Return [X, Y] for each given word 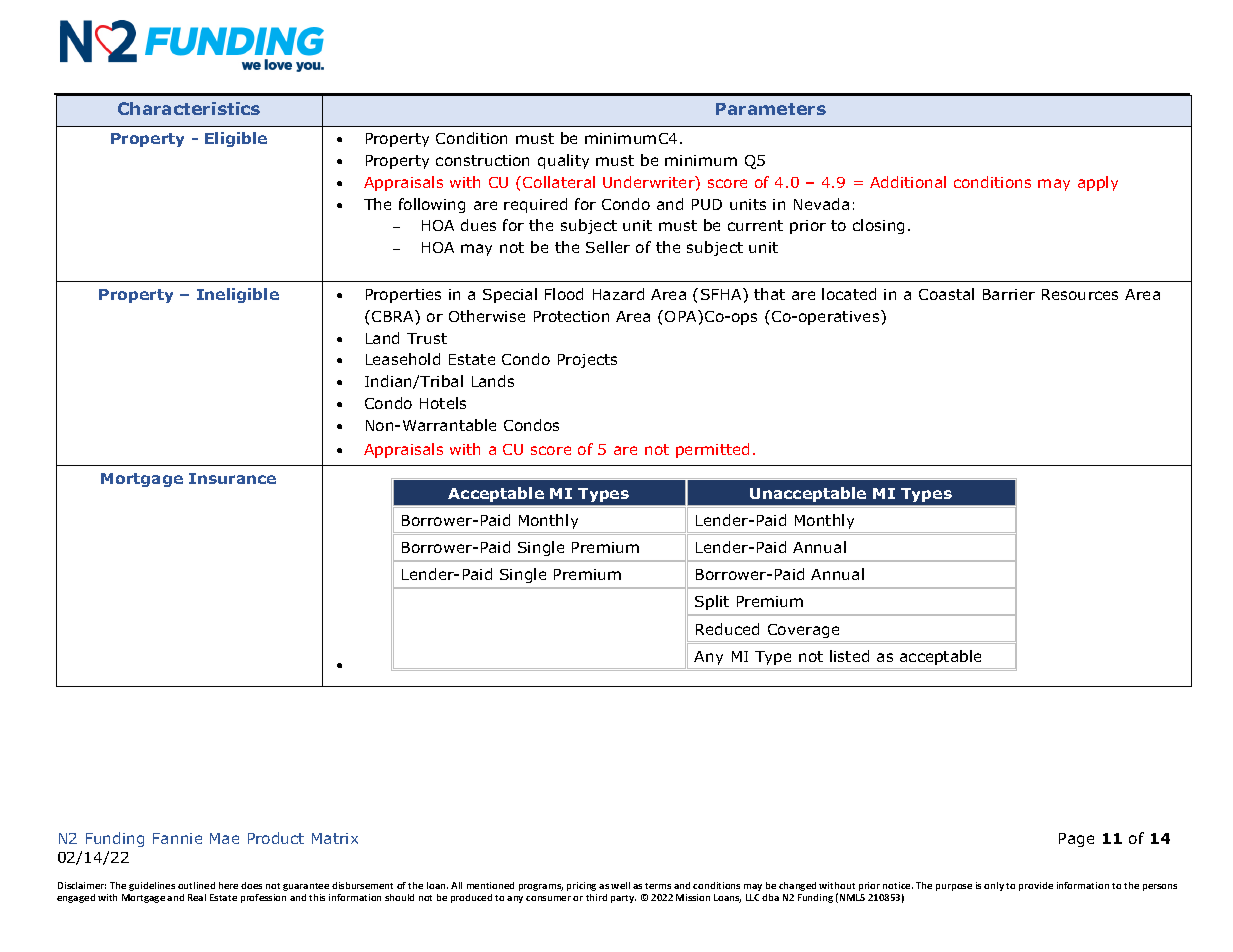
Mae [224, 838]
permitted [712, 450]
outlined [196, 885]
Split [712, 602]
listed [849, 656]
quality [563, 161]
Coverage [803, 631]
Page [1076, 840]
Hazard [618, 294]
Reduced [727, 629]
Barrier [1009, 294]
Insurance [232, 478]
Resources [1080, 294]
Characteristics [189, 108]
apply [1098, 183]
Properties [403, 296]
